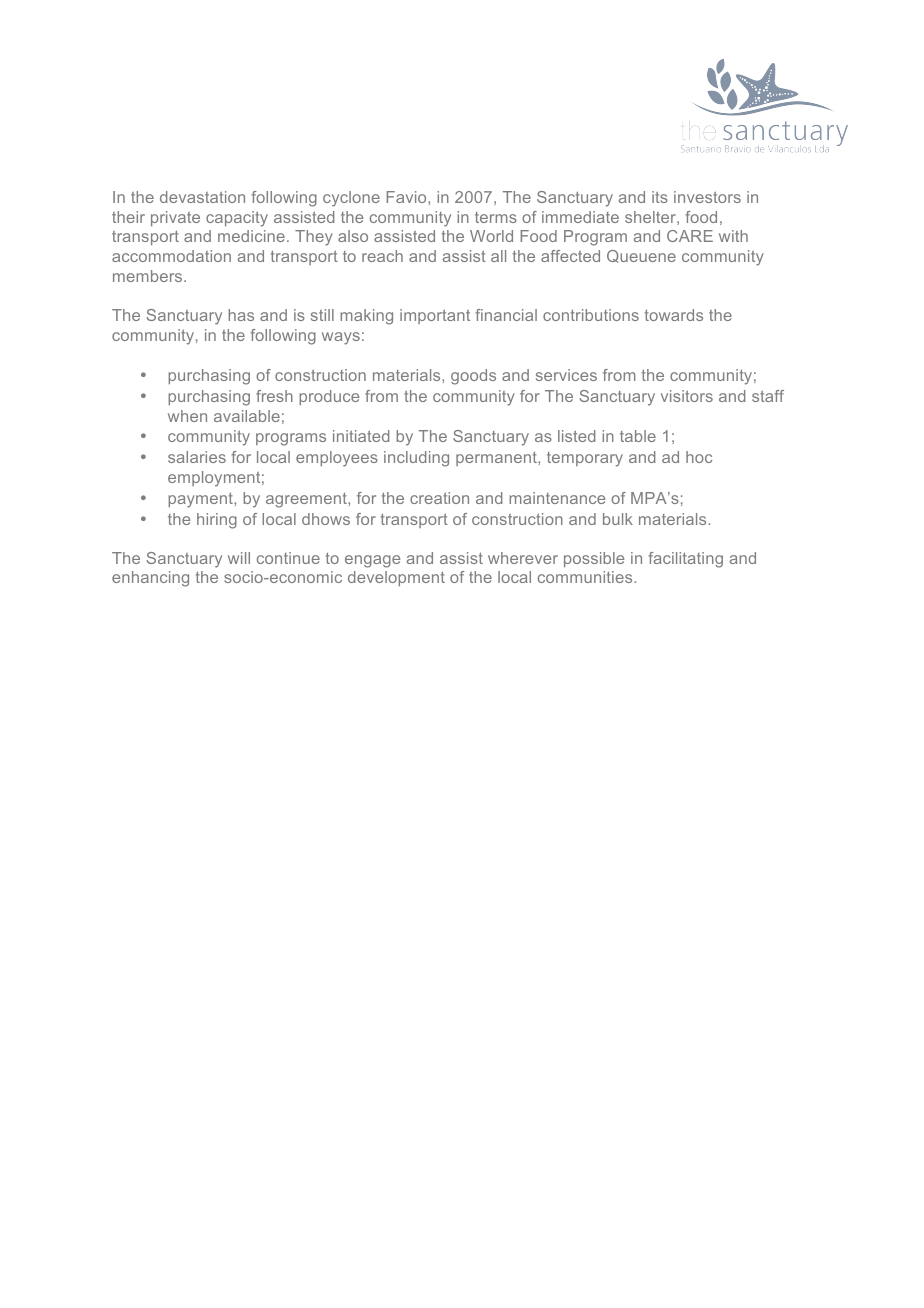  Describe the element at coordinates (274, 396) in the screenshot. I see `fresh` at that location.
